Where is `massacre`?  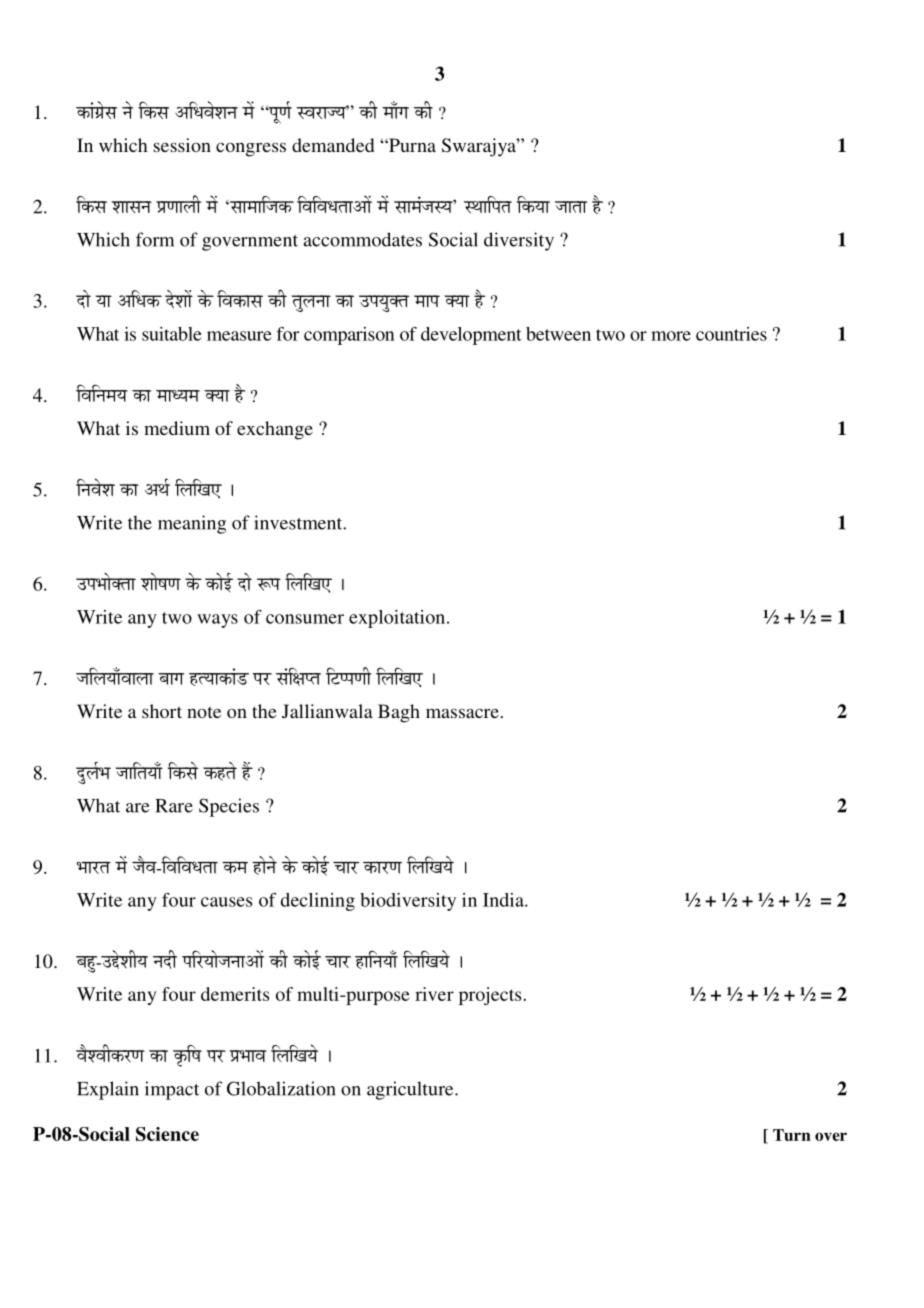 massacre is located at coordinates (462, 713).
